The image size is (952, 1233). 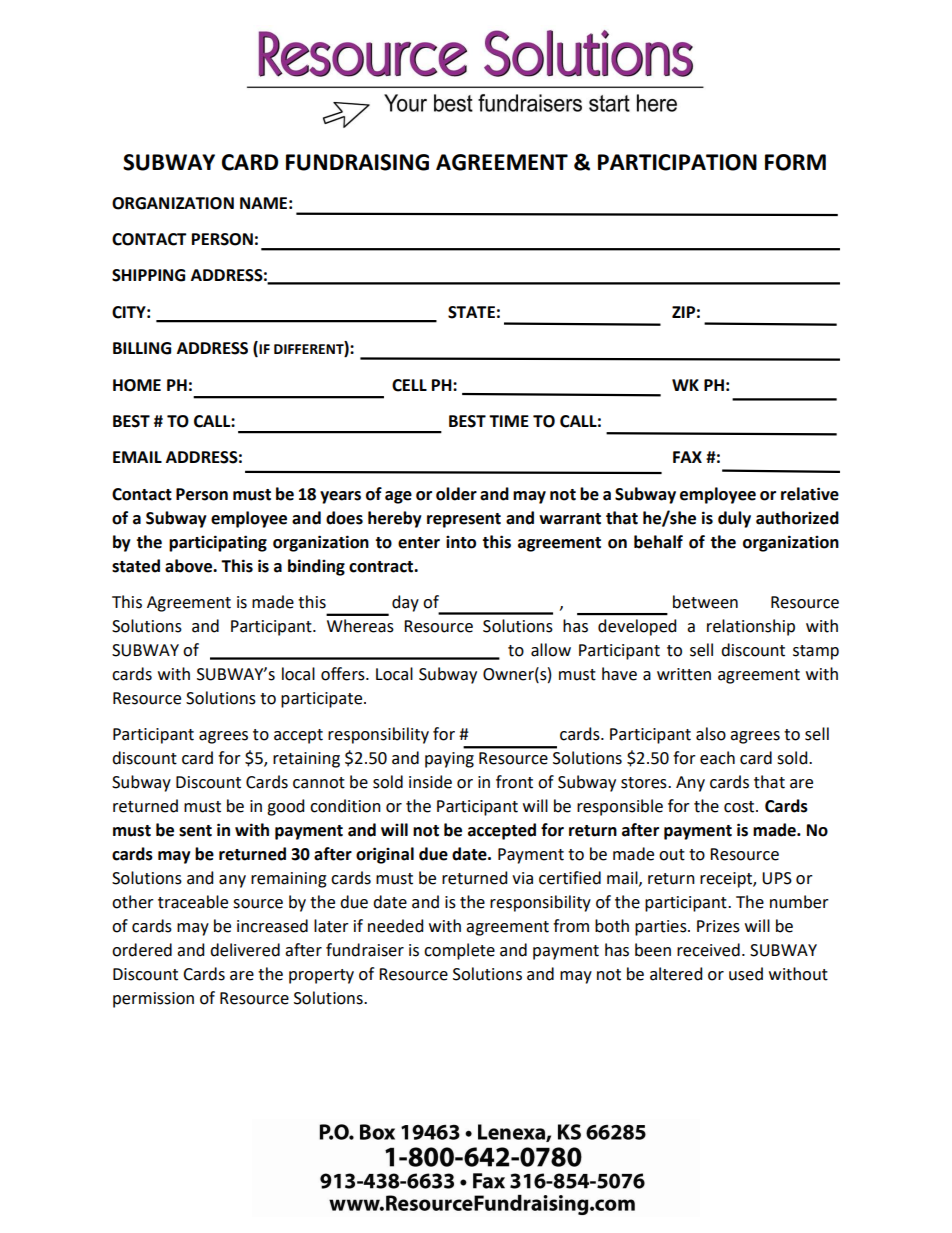 I want to click on FUNDRAISING, so click(x=357, y=162).
